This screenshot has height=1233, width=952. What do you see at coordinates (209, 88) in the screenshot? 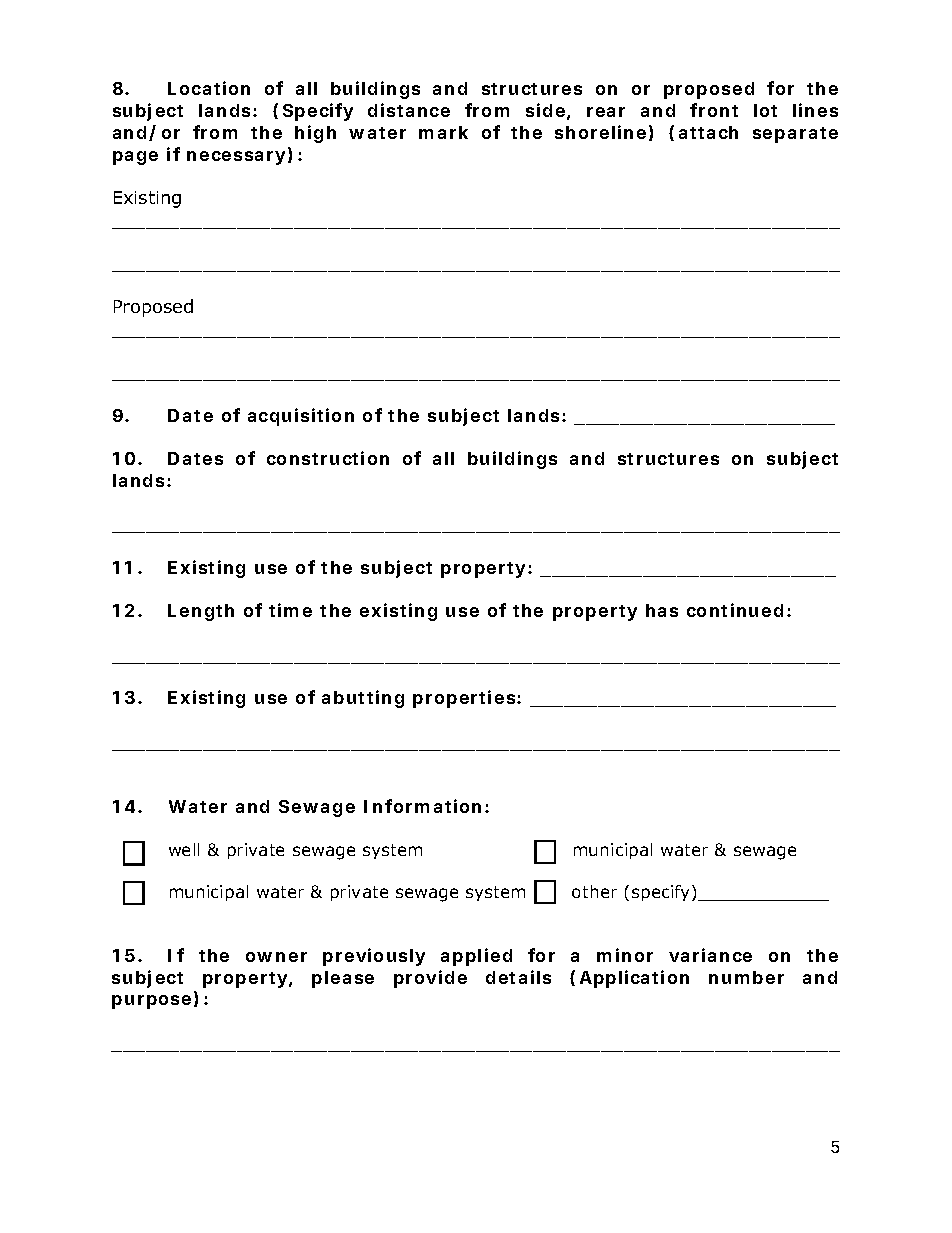
I see `Location` at bounding box center [209, 88].
